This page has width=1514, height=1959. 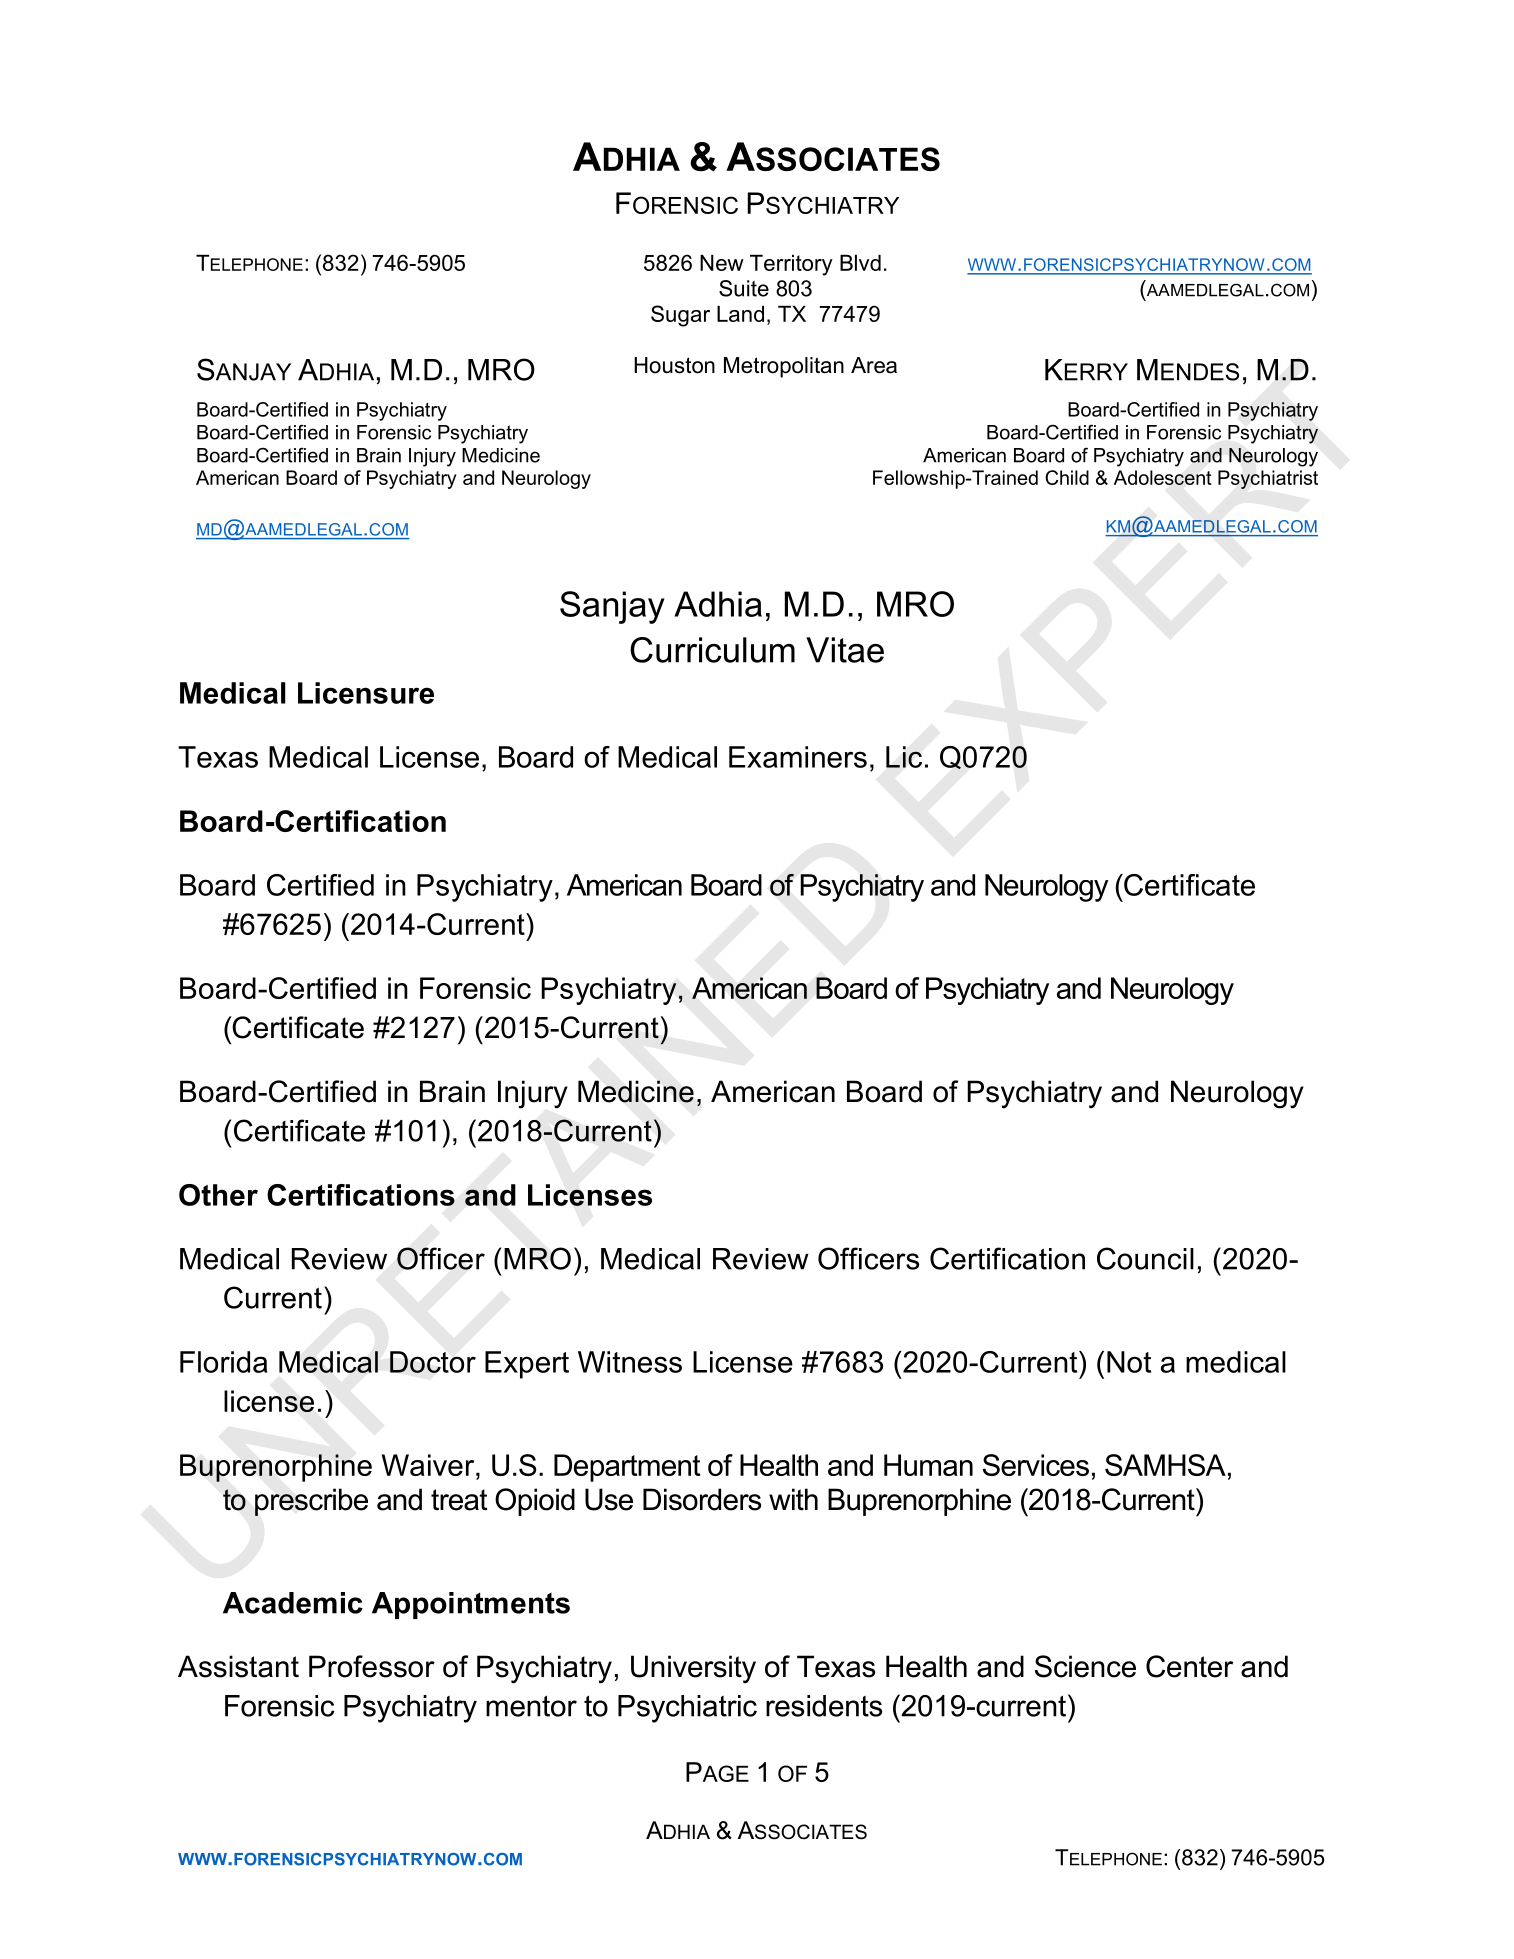 I want to click on Council, so click(x=1145, y=1258).
